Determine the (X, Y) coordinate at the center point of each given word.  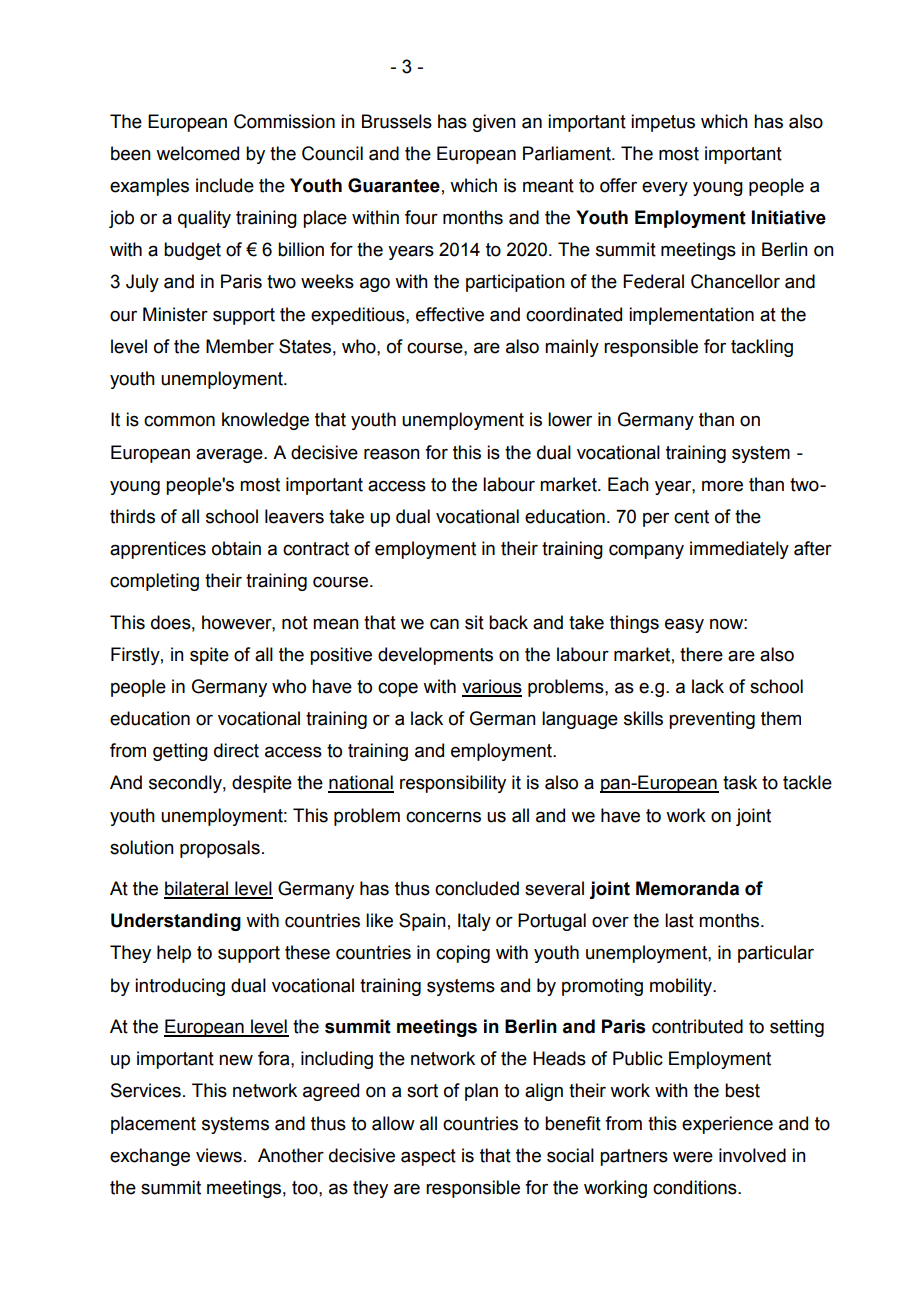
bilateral (197, 889)
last (679, 920)
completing (154, 582)
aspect (428, 1157)
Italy (474, 922)
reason (392, 454)
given (494, 123)
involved (752, 1155)
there (701, 654)
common (179, 421)
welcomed (197, 153)
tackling (762, 348)
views (219, 1155)
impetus (663, 123)
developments (435, 656)
